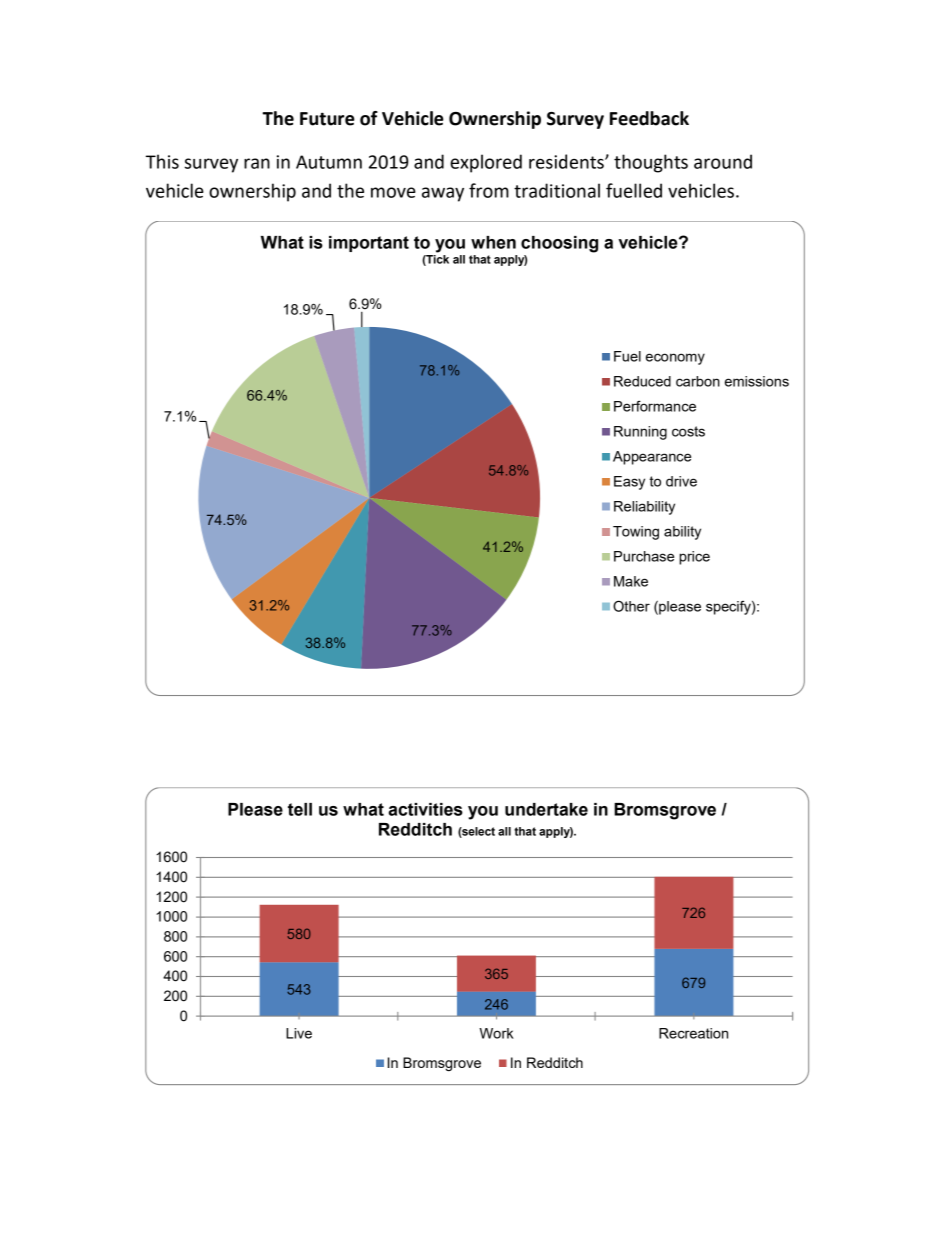 This page has width=952, height=1233. Describe the element at coordinates (162, 161) in the page. I see `This` at that location.
